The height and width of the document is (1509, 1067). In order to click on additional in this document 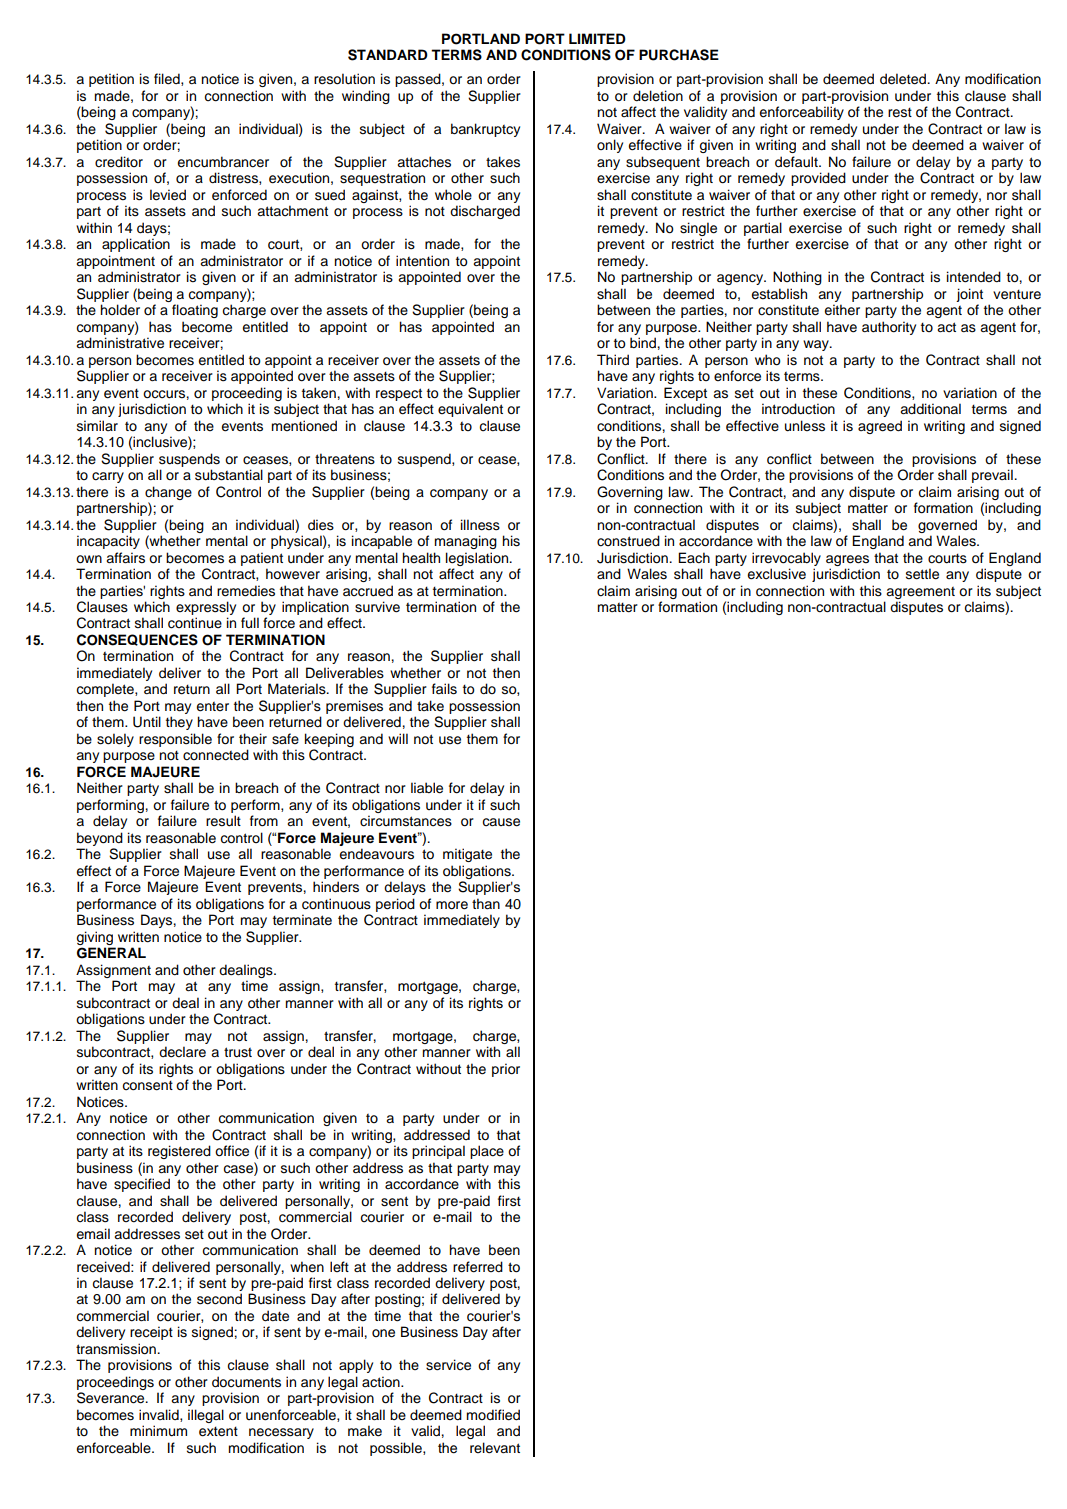, I will do `click(930, 409)`.
